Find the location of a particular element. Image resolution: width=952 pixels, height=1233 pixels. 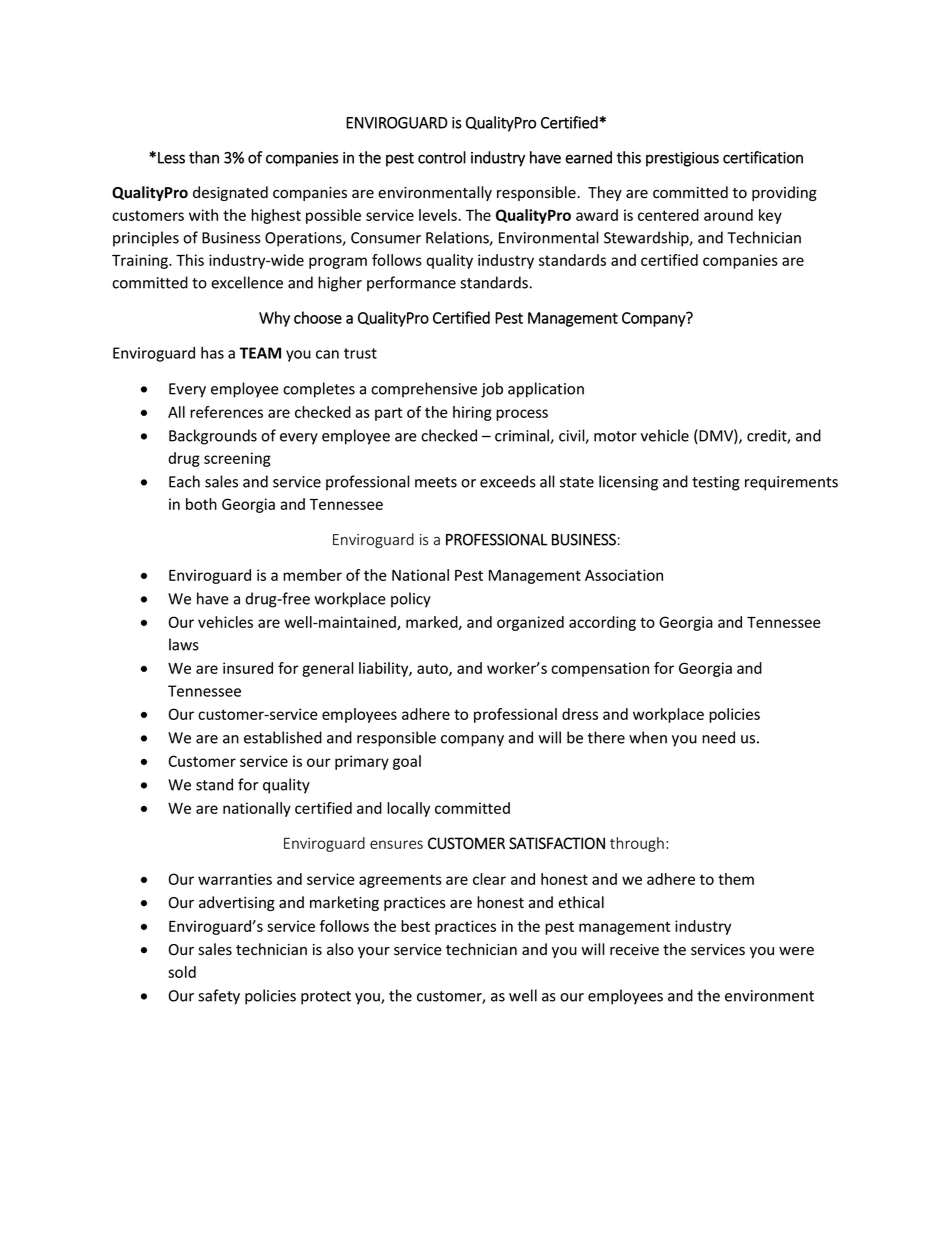

sold is located at coordinates (182, 972).
